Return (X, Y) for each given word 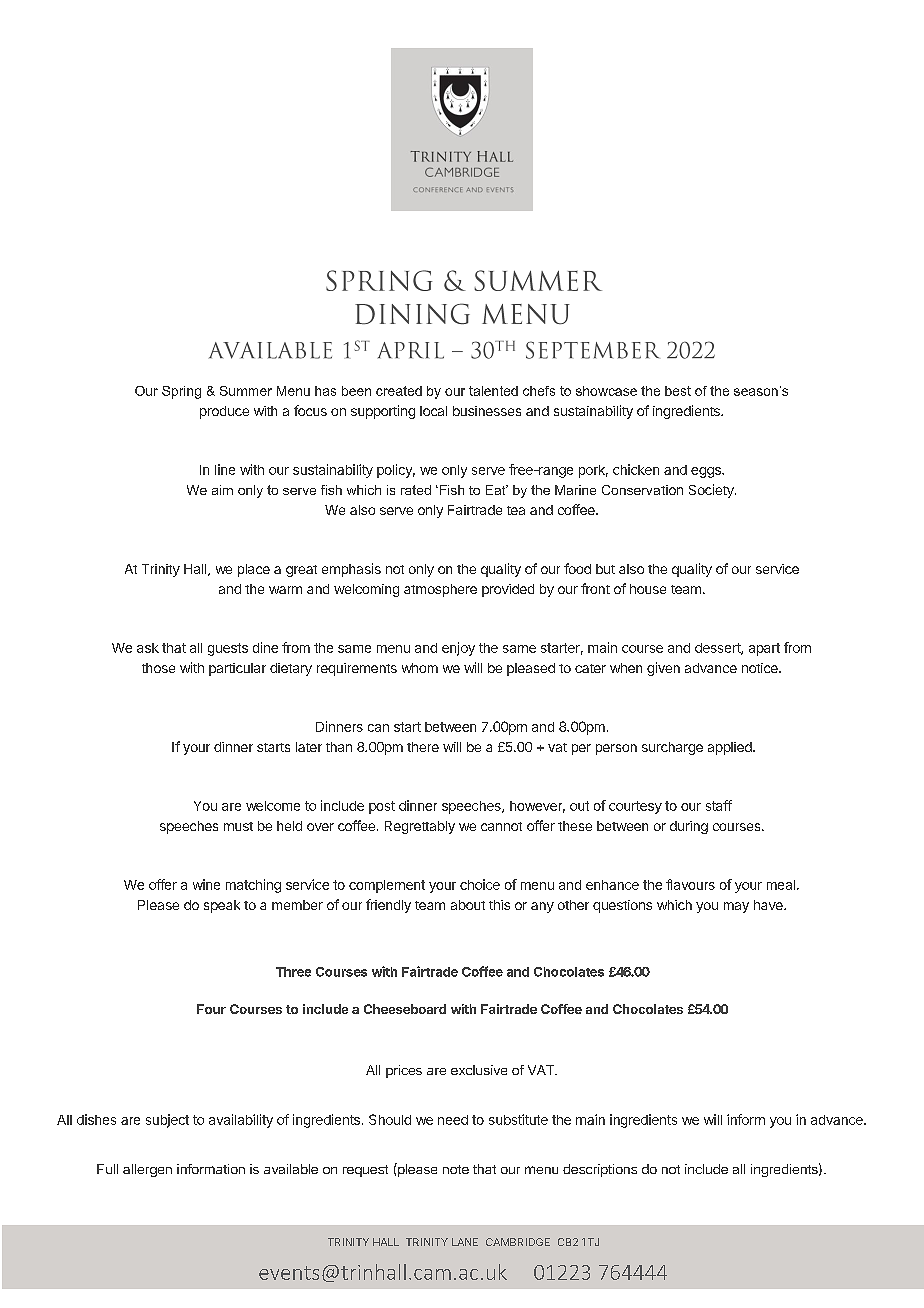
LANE (465, 1242)
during (689, 827)
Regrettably (420, 827)
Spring (181, 392)
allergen (147, 1170)
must (238, 826)
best (678, 391)
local (433, 411)
